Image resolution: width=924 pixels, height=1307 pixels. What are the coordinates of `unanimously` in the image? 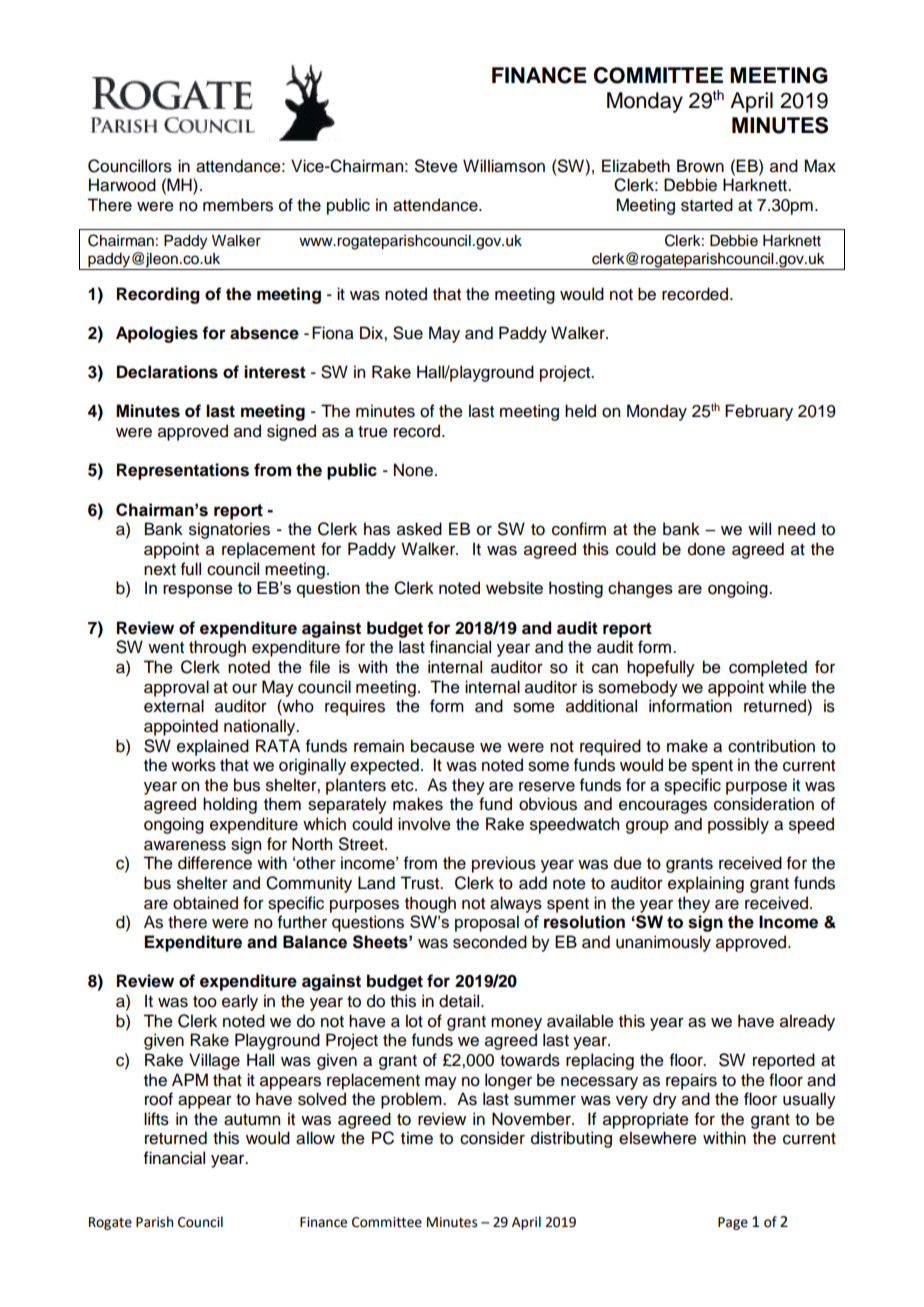 It's located at (663, 943).
